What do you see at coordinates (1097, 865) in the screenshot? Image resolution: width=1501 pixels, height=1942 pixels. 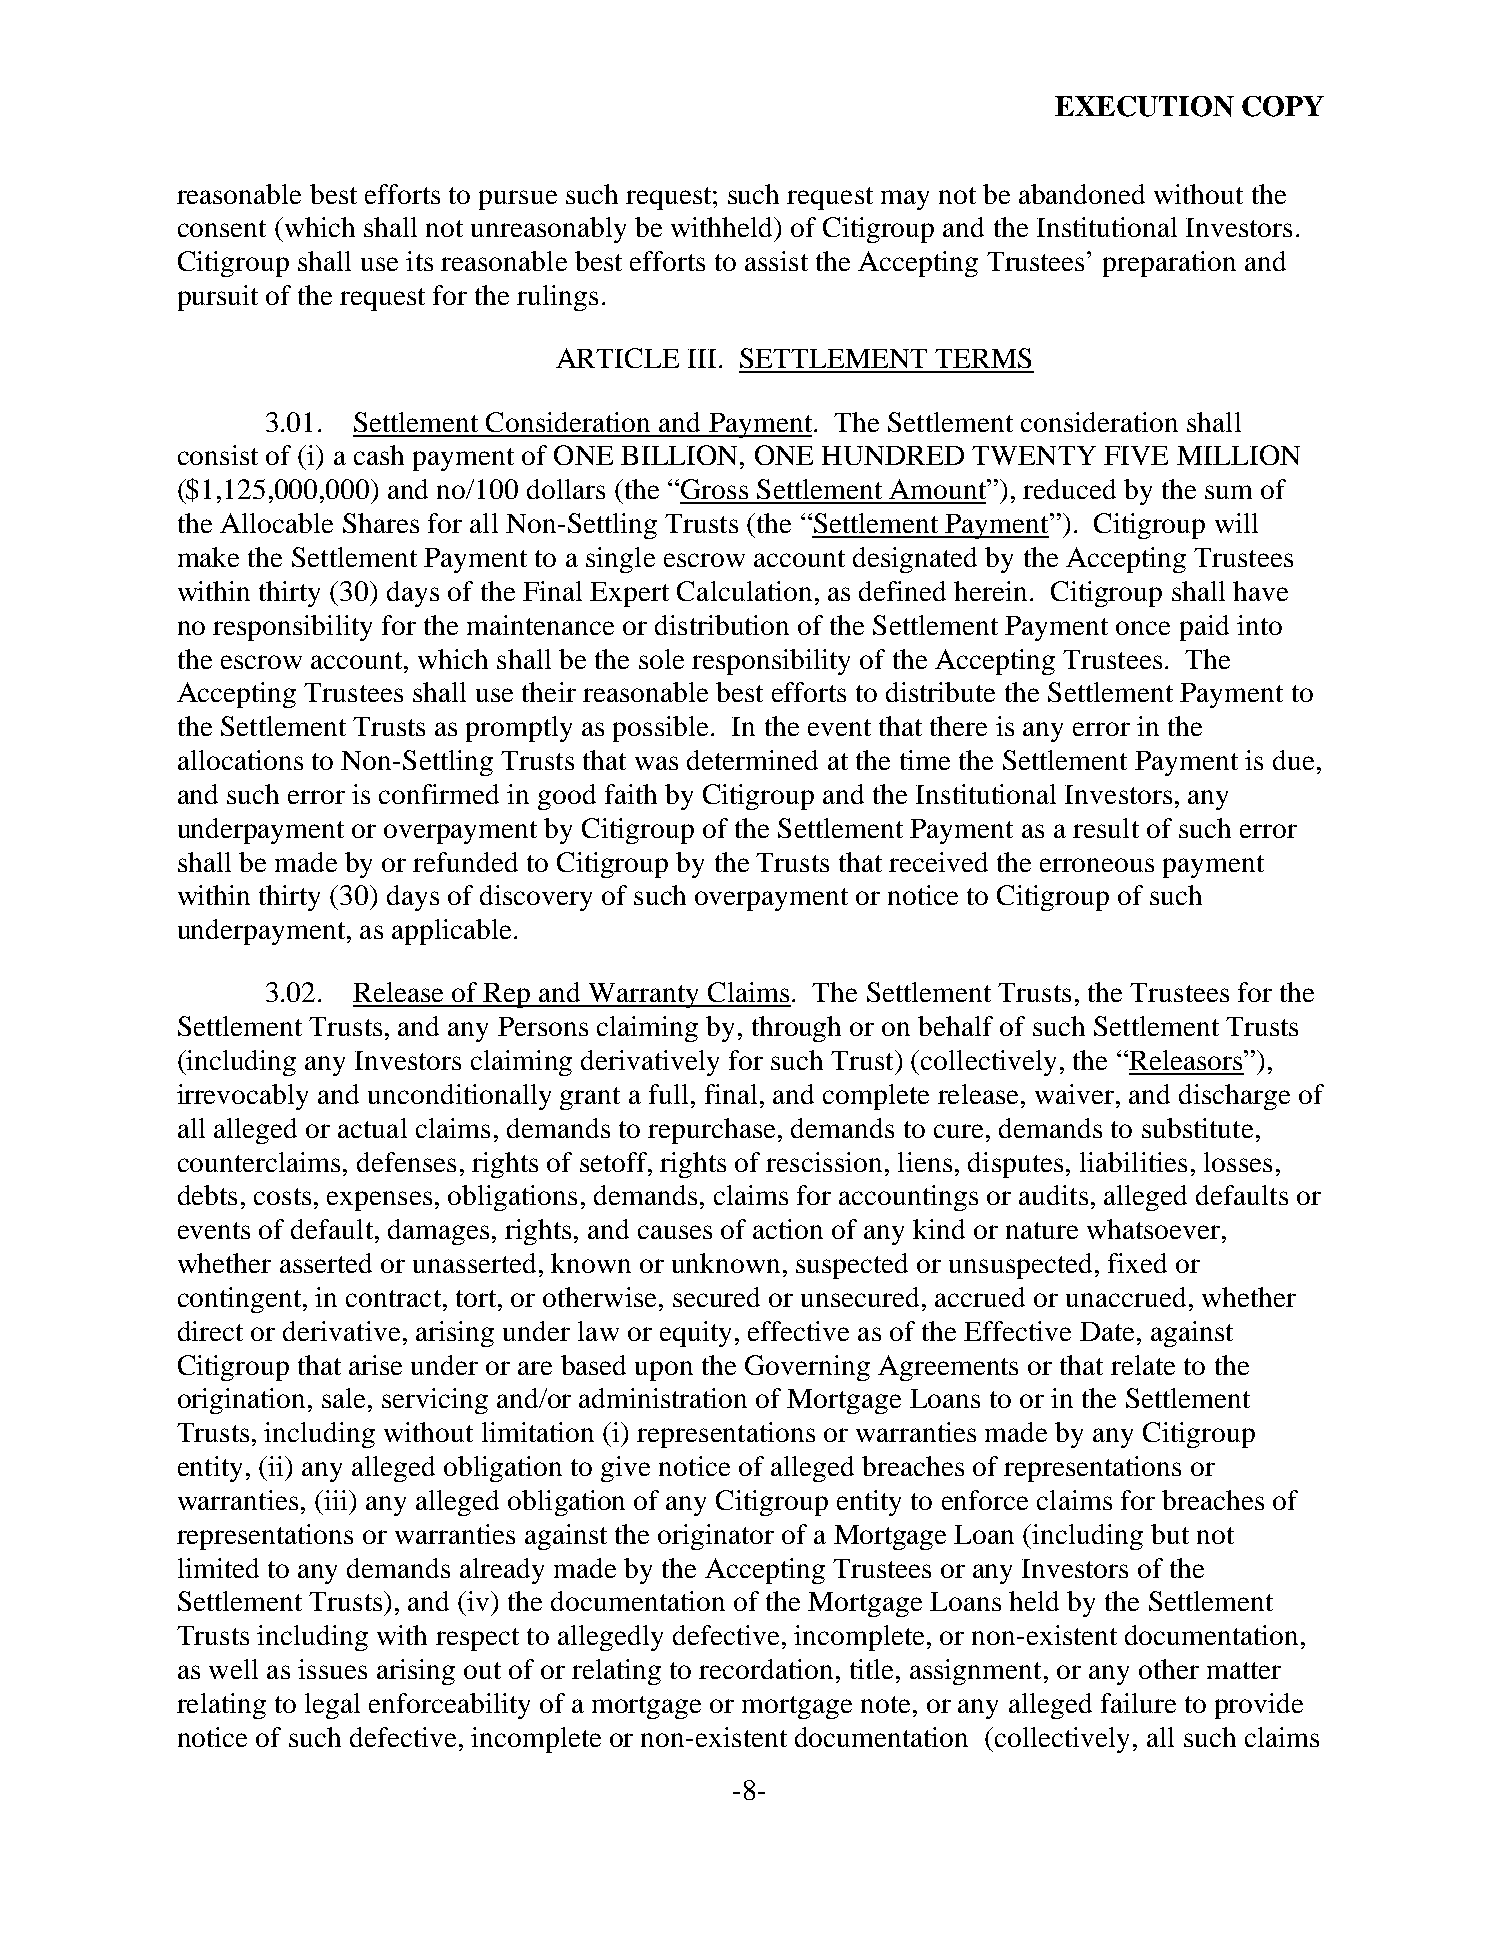 I see `erroneous` at bounding box center [1097, 865].
